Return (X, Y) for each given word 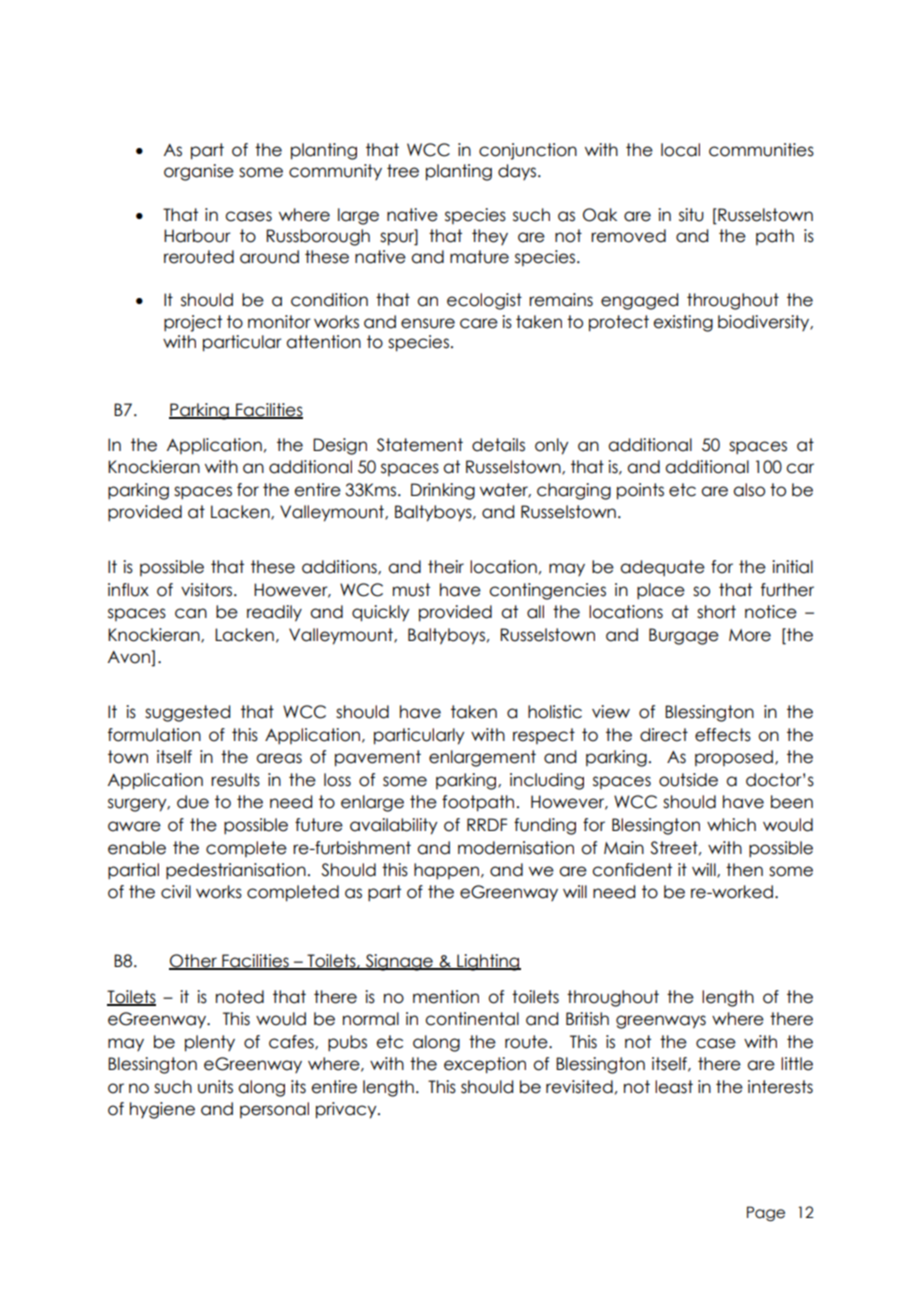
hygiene (162, 1110)
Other (194, 962)
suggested (187, 713)
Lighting (488, 962)
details (498, 445)
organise (199, 172)
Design (340, 446)
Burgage (684, 636)
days (518, 172)
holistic (555, 712)
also (749, 490)
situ (691, 215)
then (744, 870)
